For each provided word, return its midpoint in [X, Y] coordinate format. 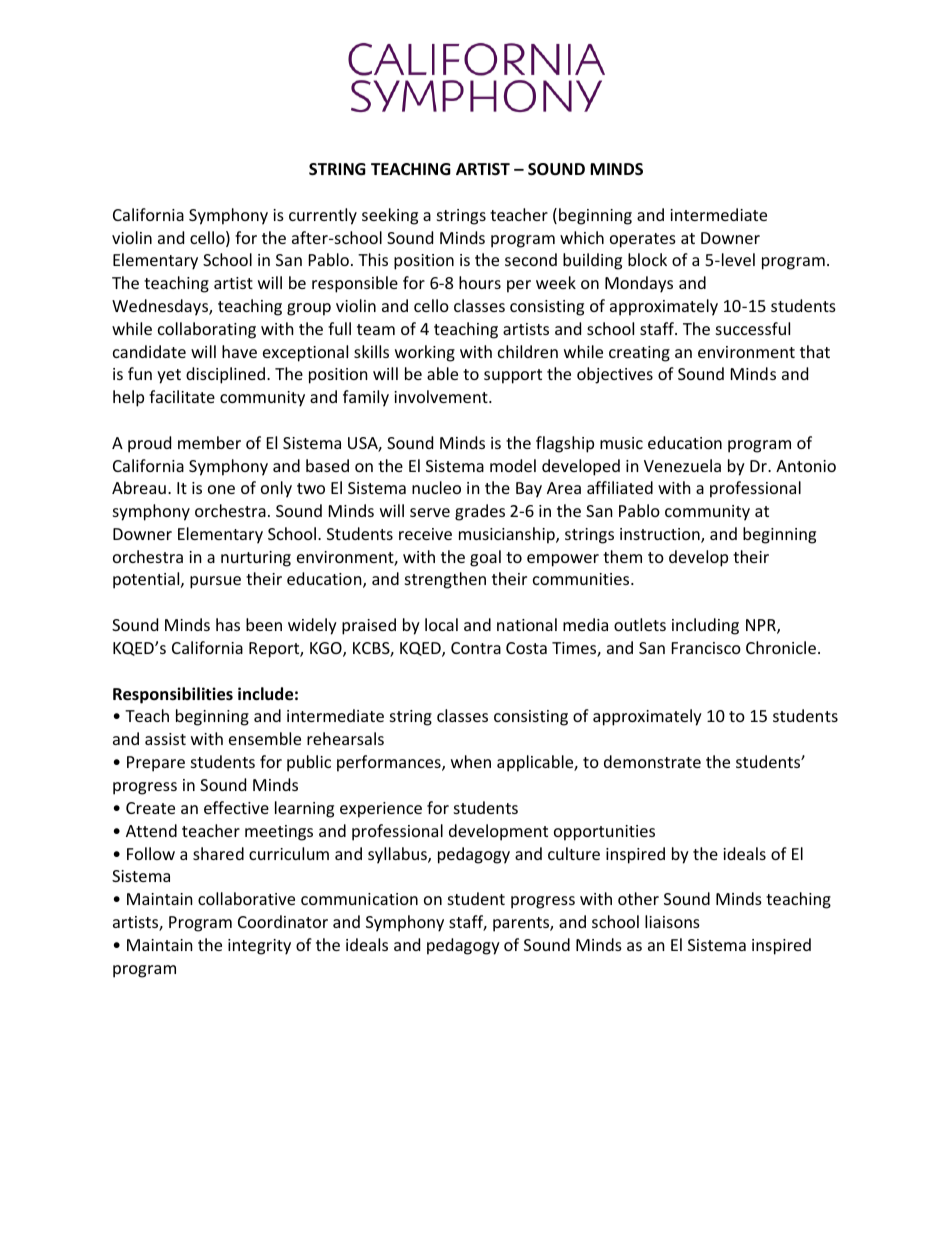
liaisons [672, 921]
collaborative [246, 898]
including [705, 626]
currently [323, 216]
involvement [442, 396]
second [531, 259]
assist [165, 739]
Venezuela [682, 465]
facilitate [182, 396]
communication [359, 899]
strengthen [445, 580]
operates [643, 240]
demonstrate [652, 761]
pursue [215, 582]
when [471, 761]
